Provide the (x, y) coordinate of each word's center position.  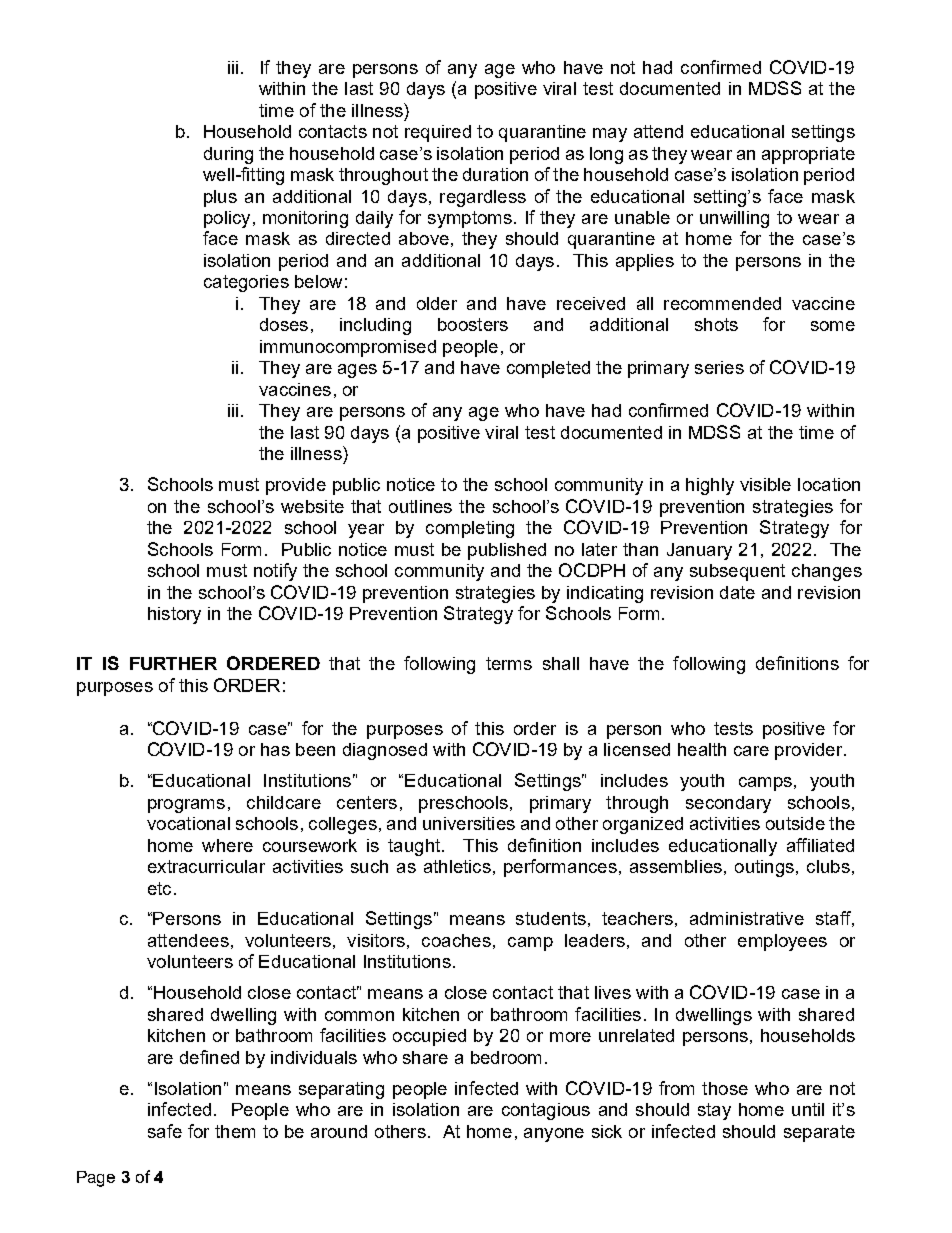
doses (284, 324)
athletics (457, 866)
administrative (747, 918)
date (737, 592)
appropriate (808, 155)
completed (548, 369)
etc (159, 888)
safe (165, 1131)
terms (509, 663)
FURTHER (173, 663)
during (228, 155)
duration (495, 174)
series (719, 367)
